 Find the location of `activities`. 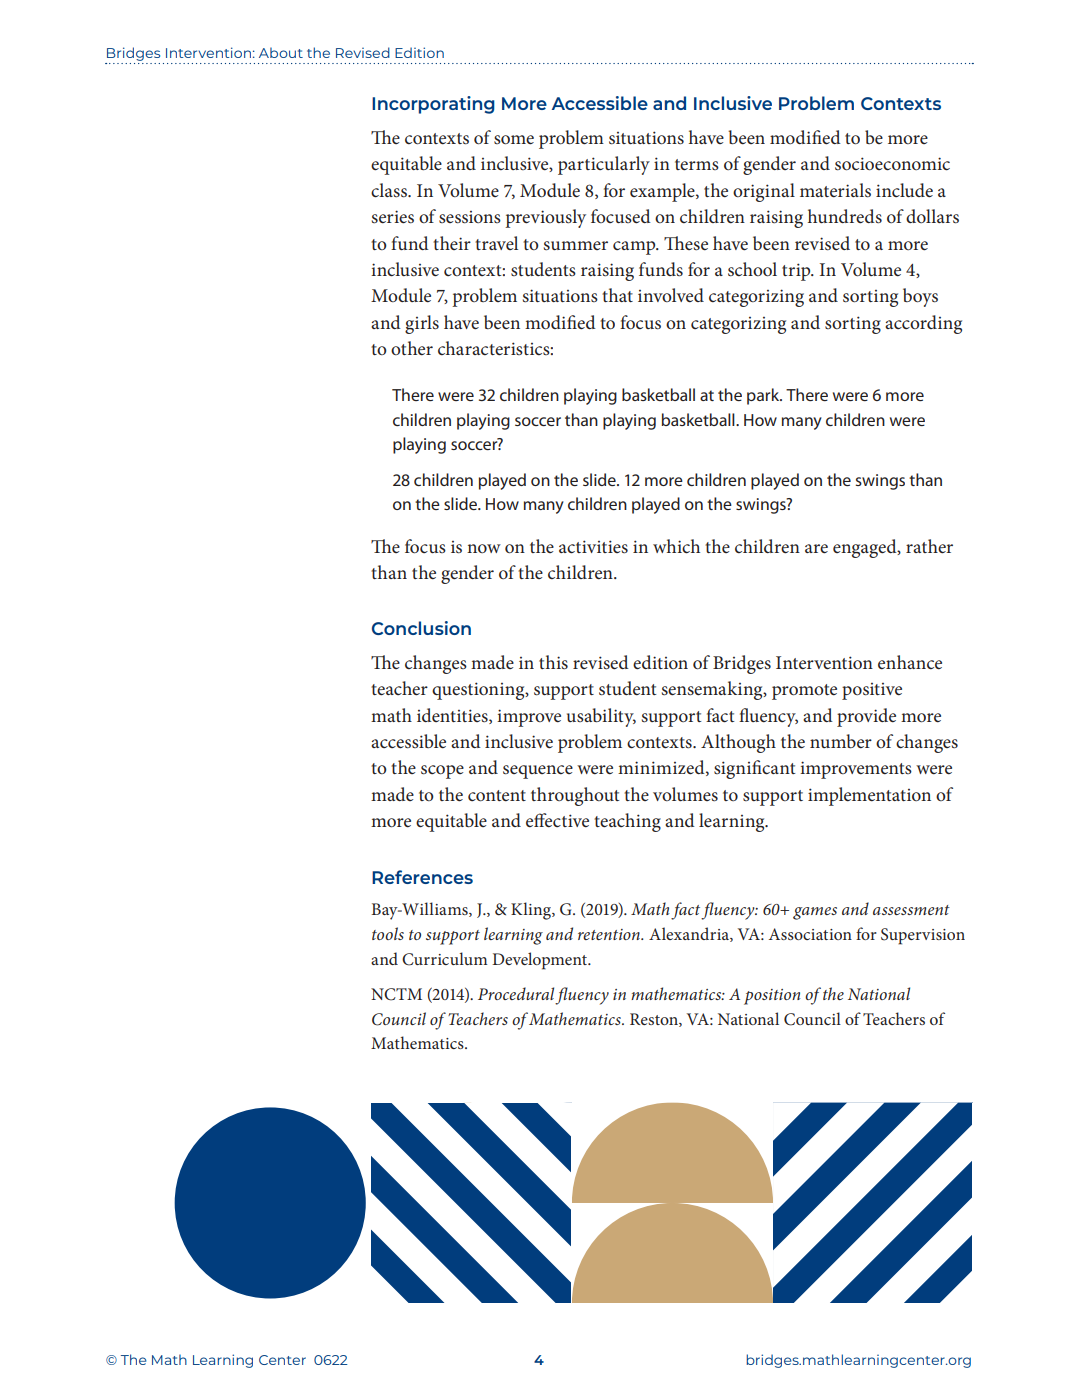

activities is located at coordinates (593, 547).
